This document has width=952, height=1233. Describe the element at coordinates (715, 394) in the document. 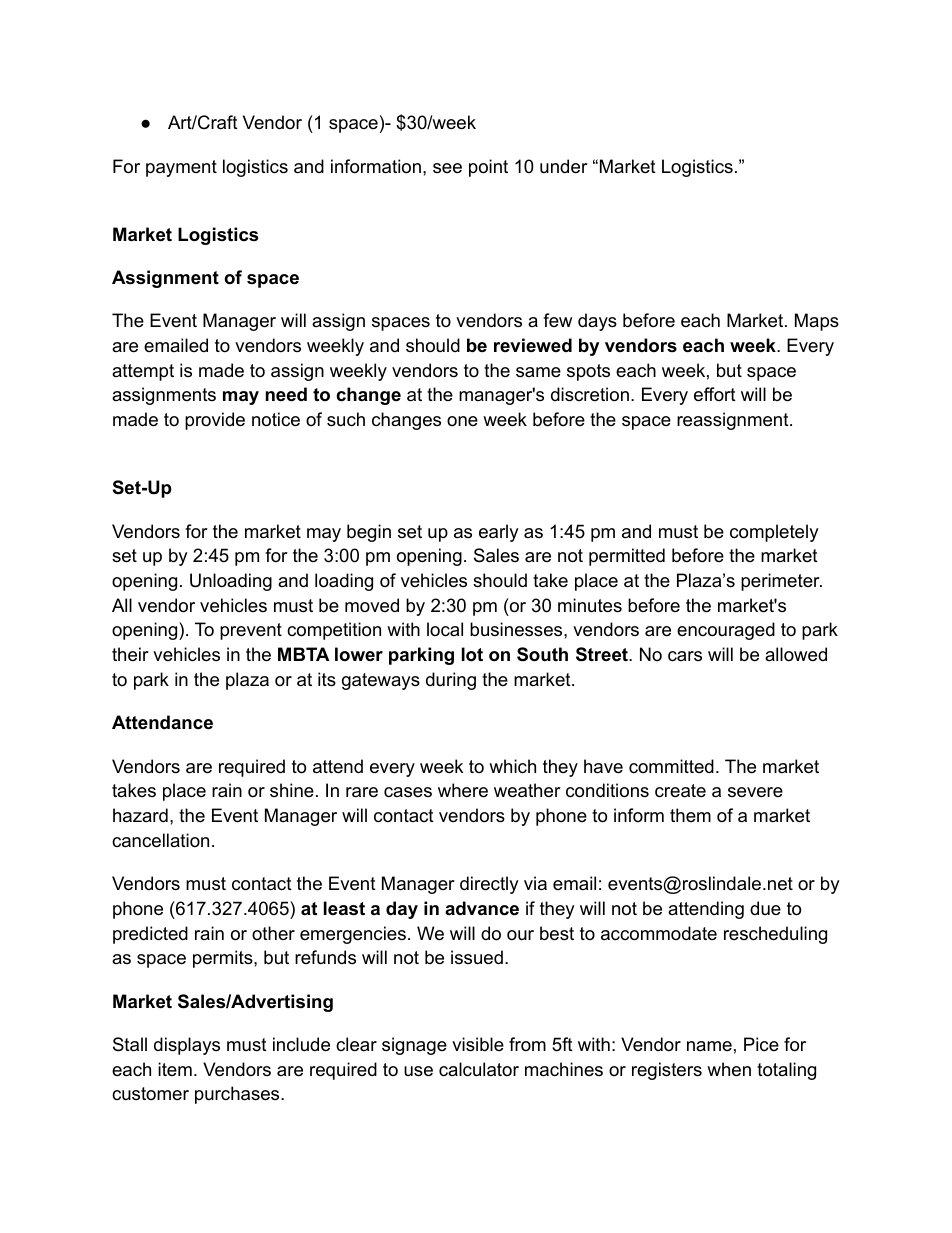

I see `effort` at that location.
